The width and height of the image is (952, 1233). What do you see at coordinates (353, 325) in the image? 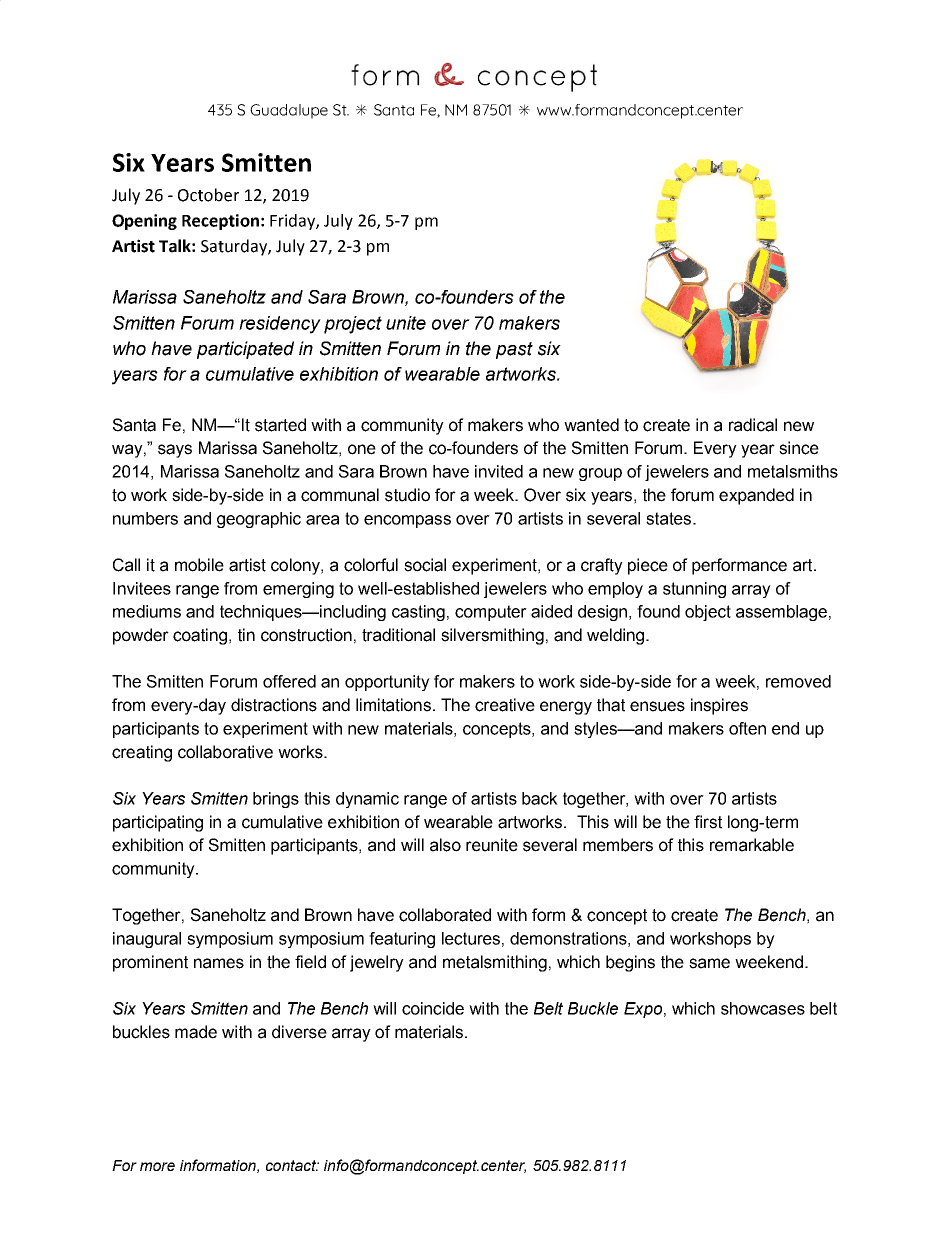
I see `project` at bounding box center [353, 325].
